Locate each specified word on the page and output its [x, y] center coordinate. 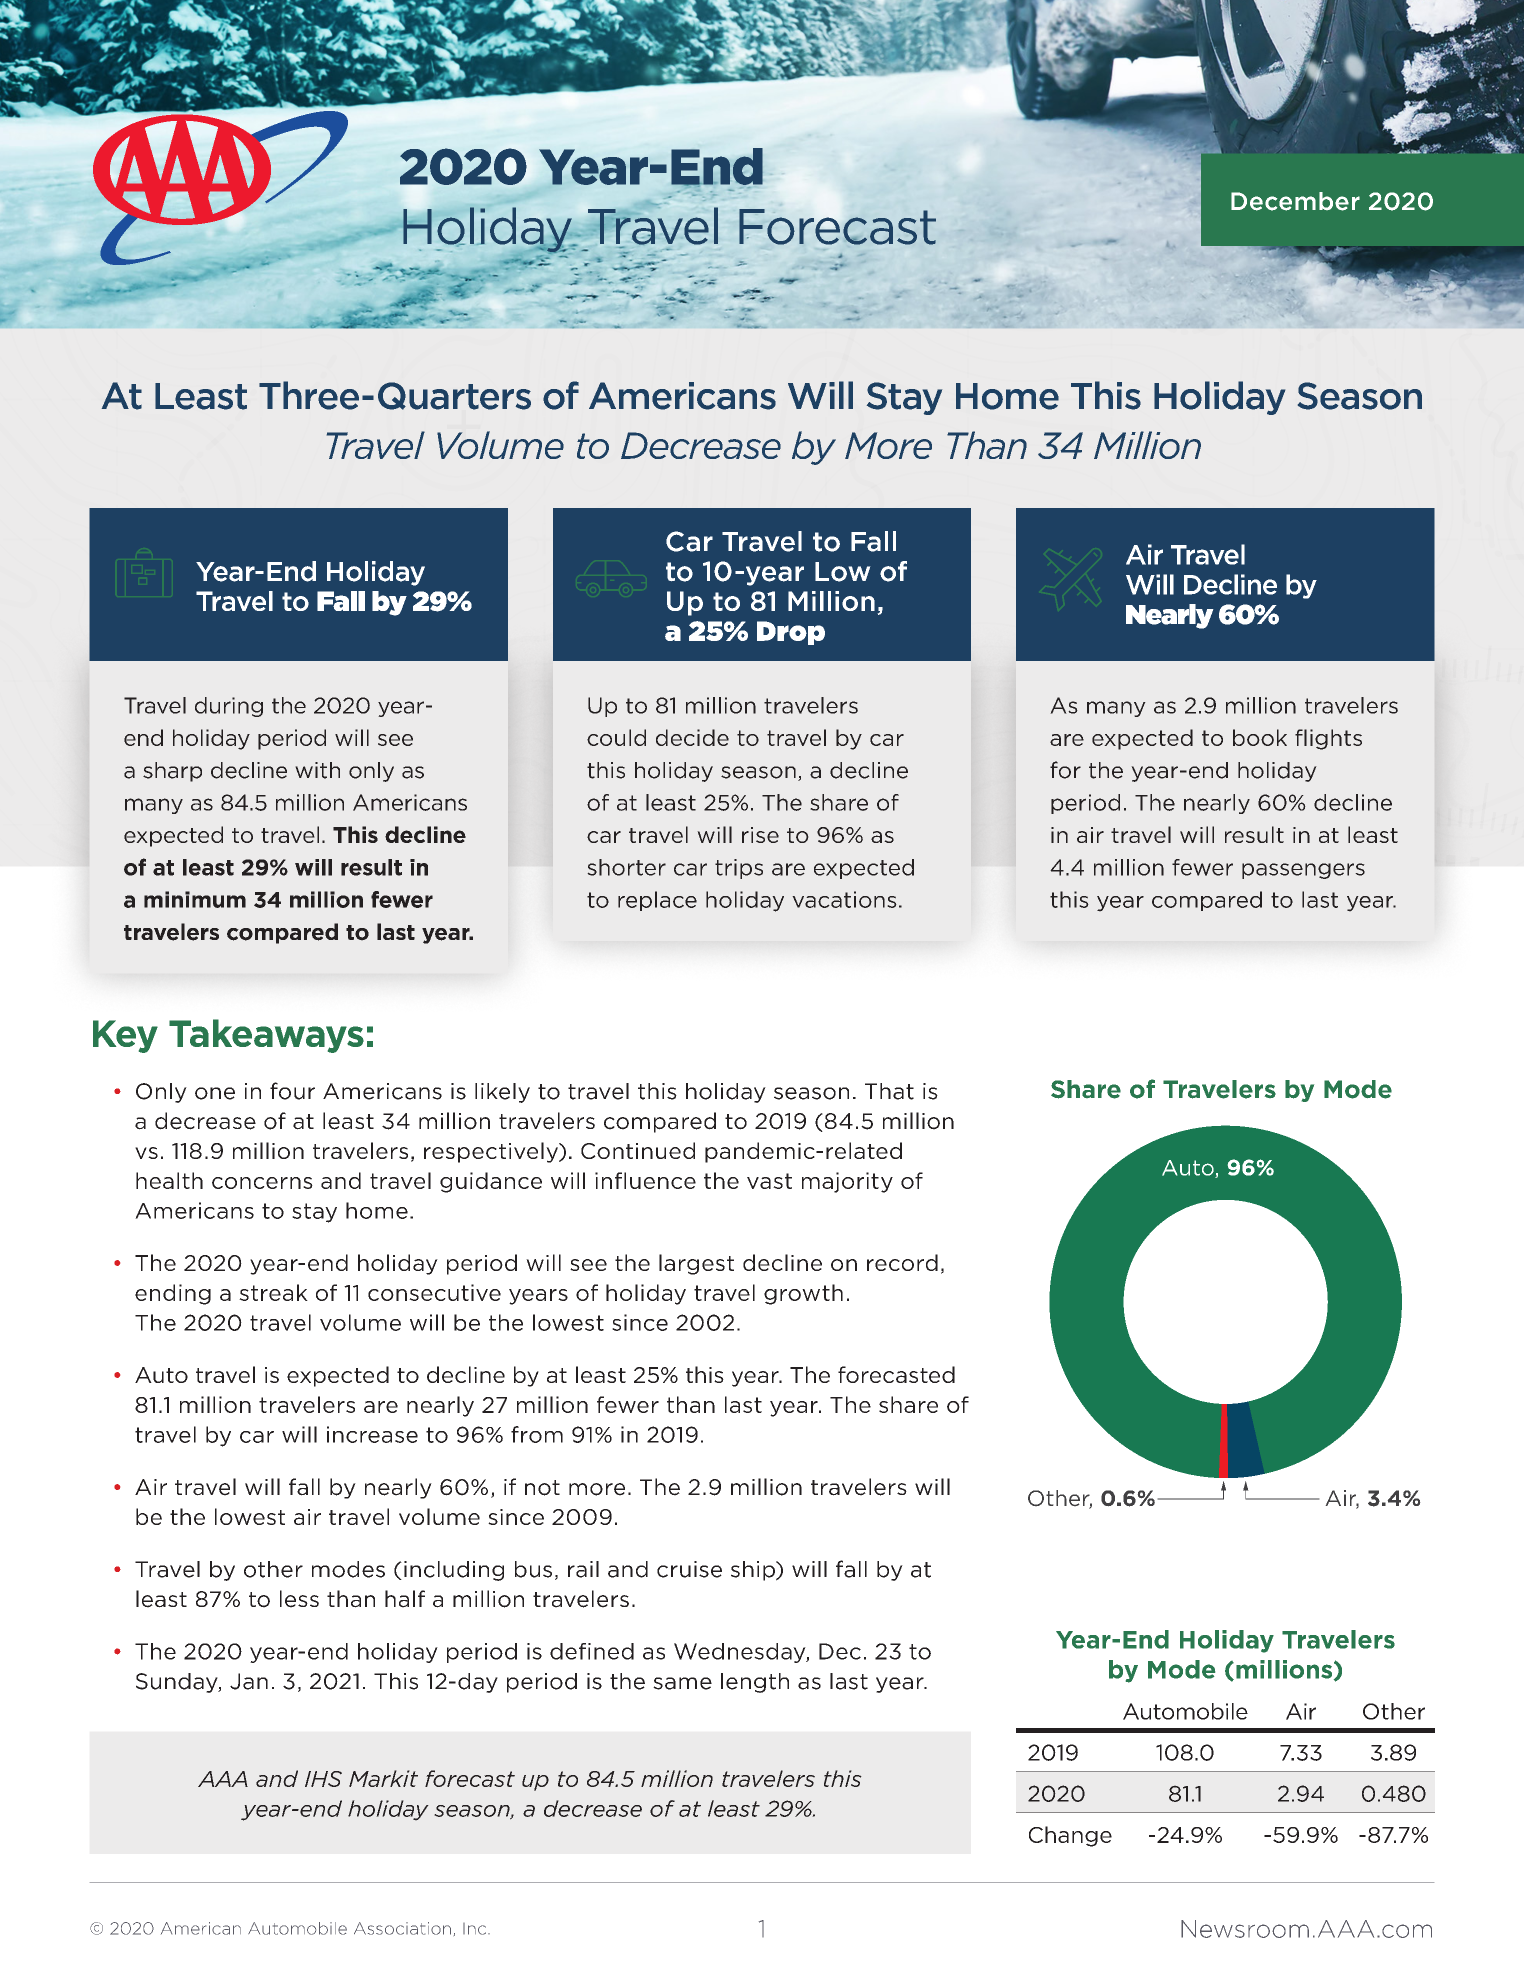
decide [692, 737]
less [299, 1599]
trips [739, 869]
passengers [1303, 871]
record [902, 1262]
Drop [791, 633]
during [229, 707]
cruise [689, 1569]
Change [1070, 1836]
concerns [262, 1183]
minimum [195, 899]
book [1260, 737]
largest [696, 1264]
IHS [323, 1779]
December [1295, 201]
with [317, 770]
